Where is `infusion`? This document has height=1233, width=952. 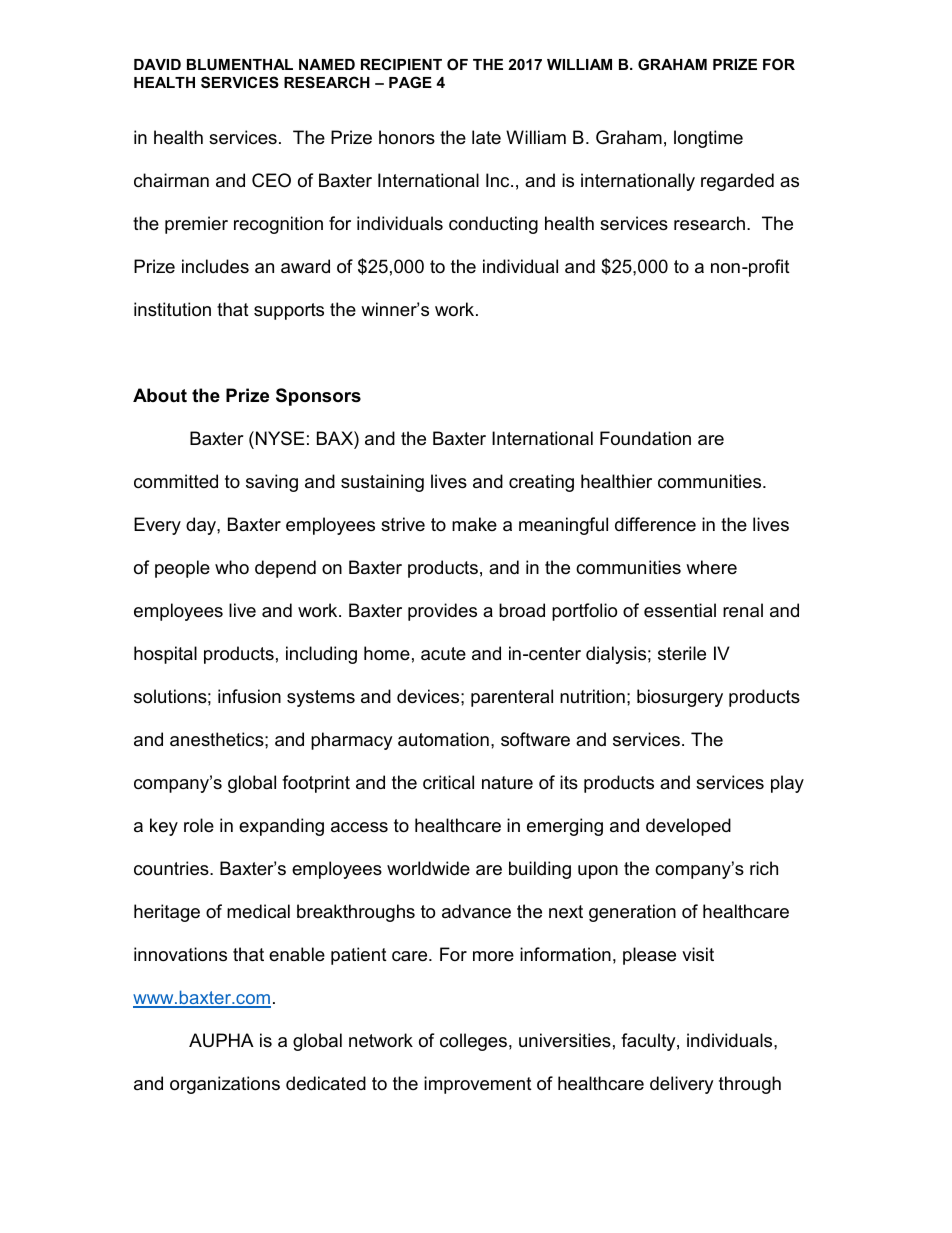 infusion is located at coordinates (249, 696).
